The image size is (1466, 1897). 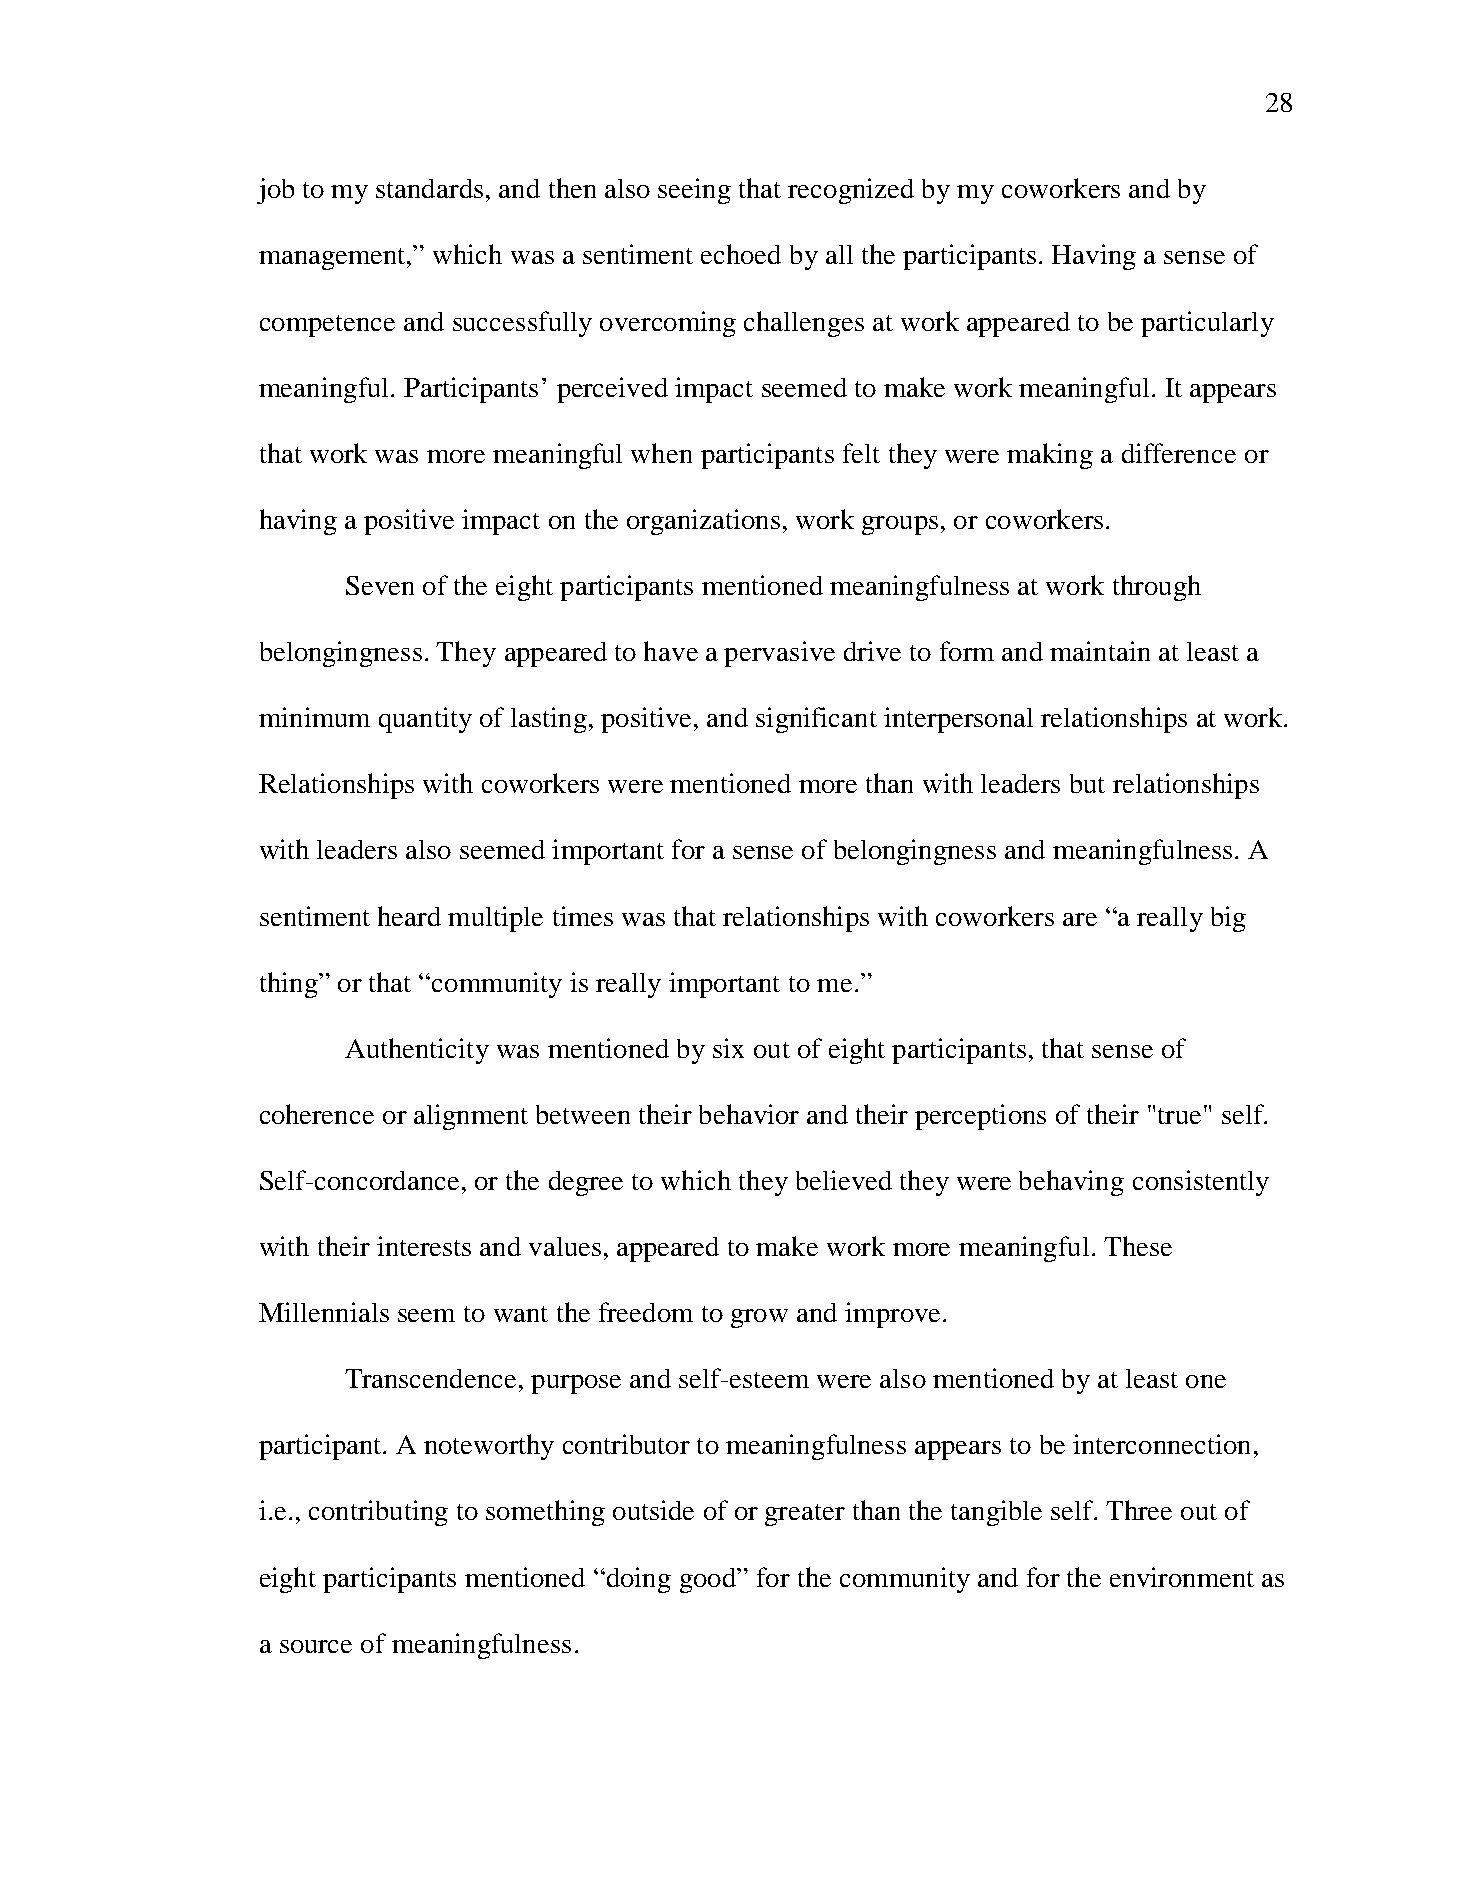 What do you see at coordinates (709, 1580) in the screenshot?
I see `good` at bounding box center [709, 1580].
